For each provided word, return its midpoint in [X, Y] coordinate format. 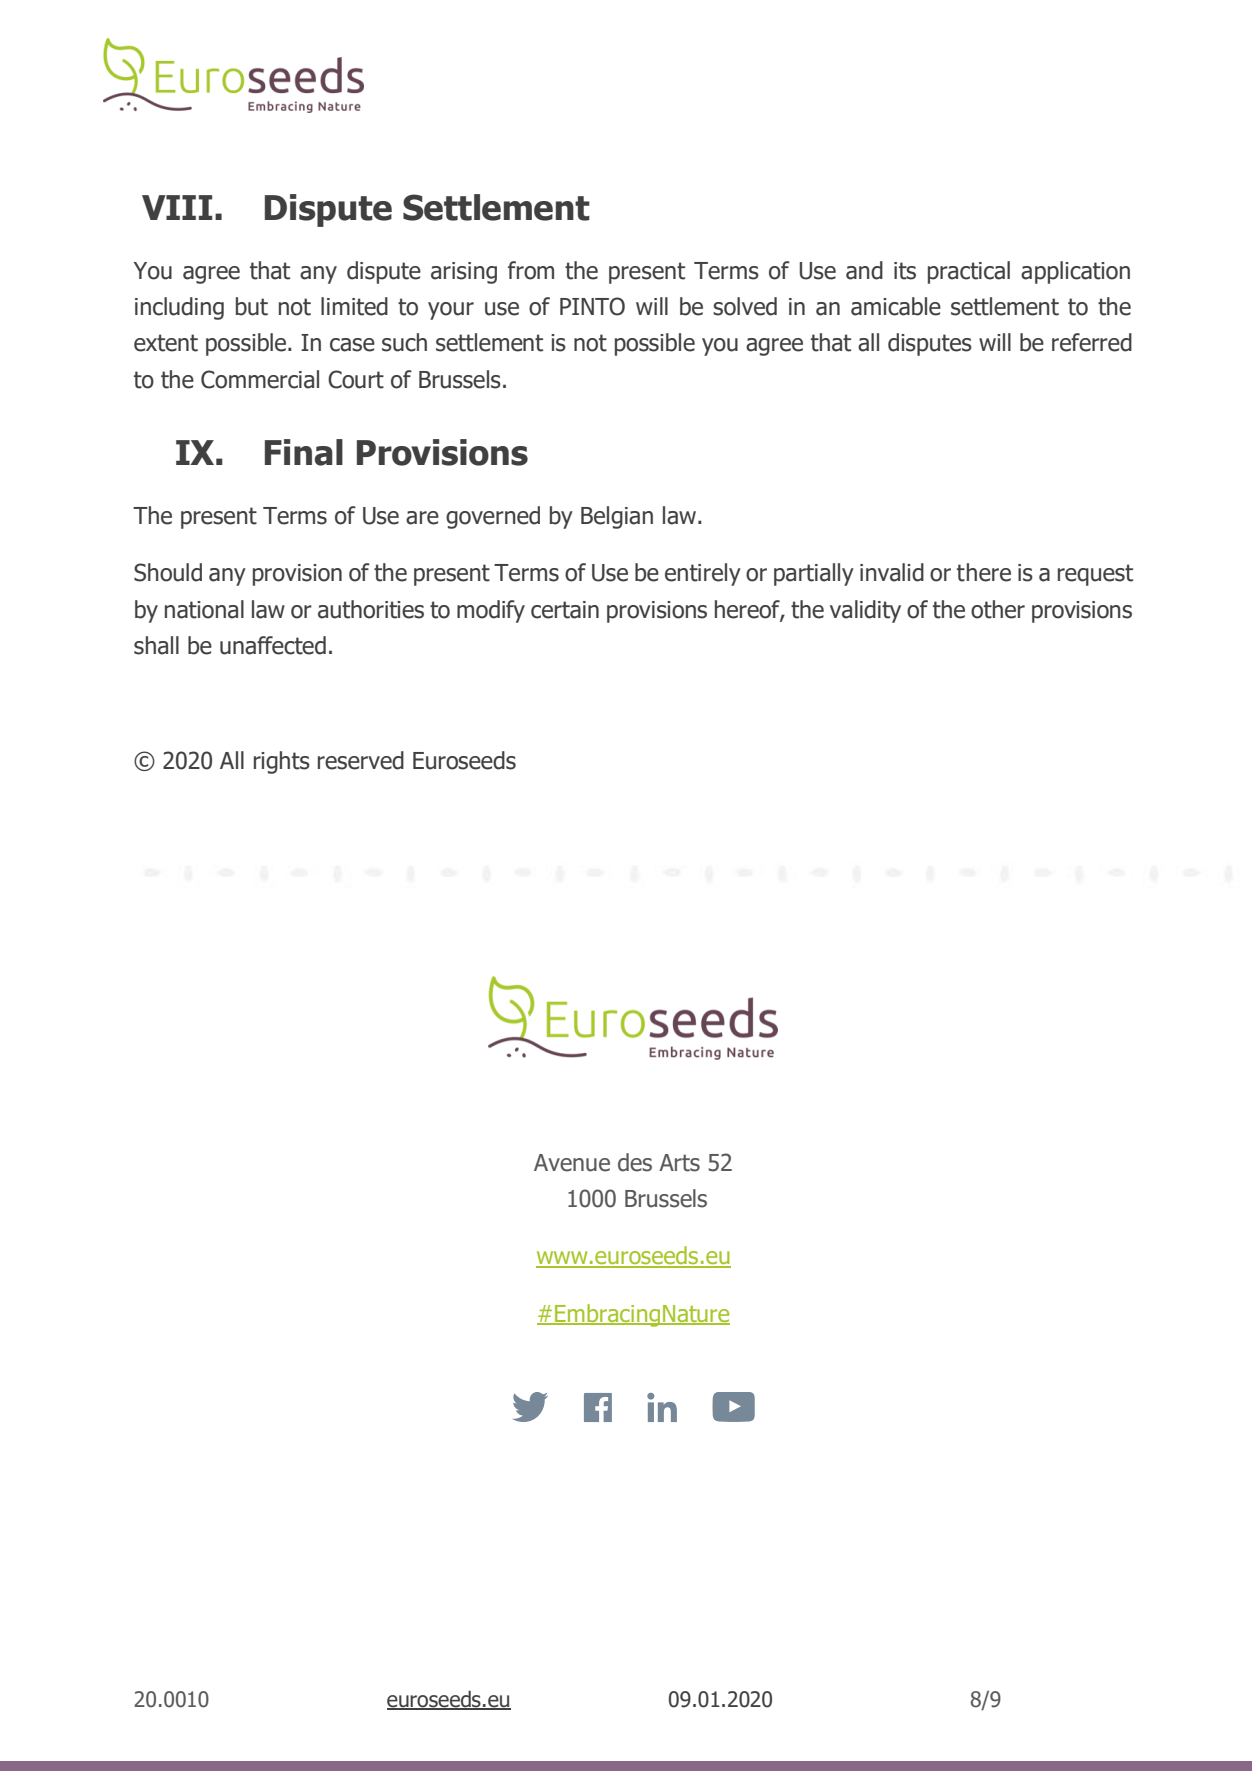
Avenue [572, 1163]
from [531, 270]
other [998, 609]
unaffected [273, 645]
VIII [177, 207]
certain [565, 610]
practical [969, 272]
